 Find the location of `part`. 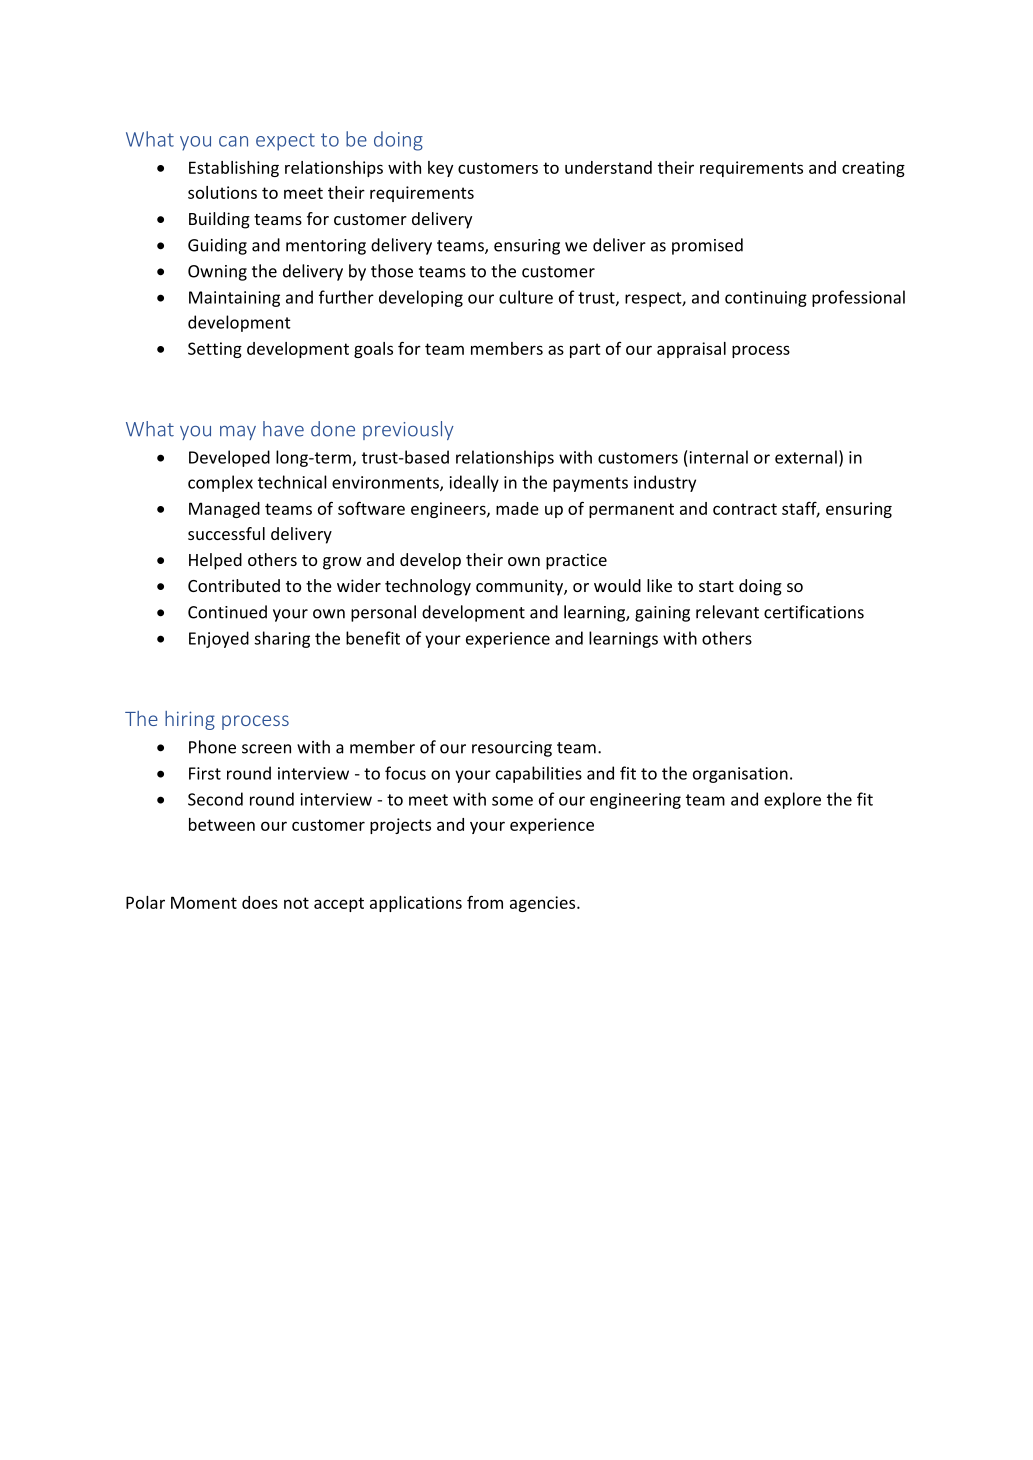

part is located at coordinates (585, 350).
